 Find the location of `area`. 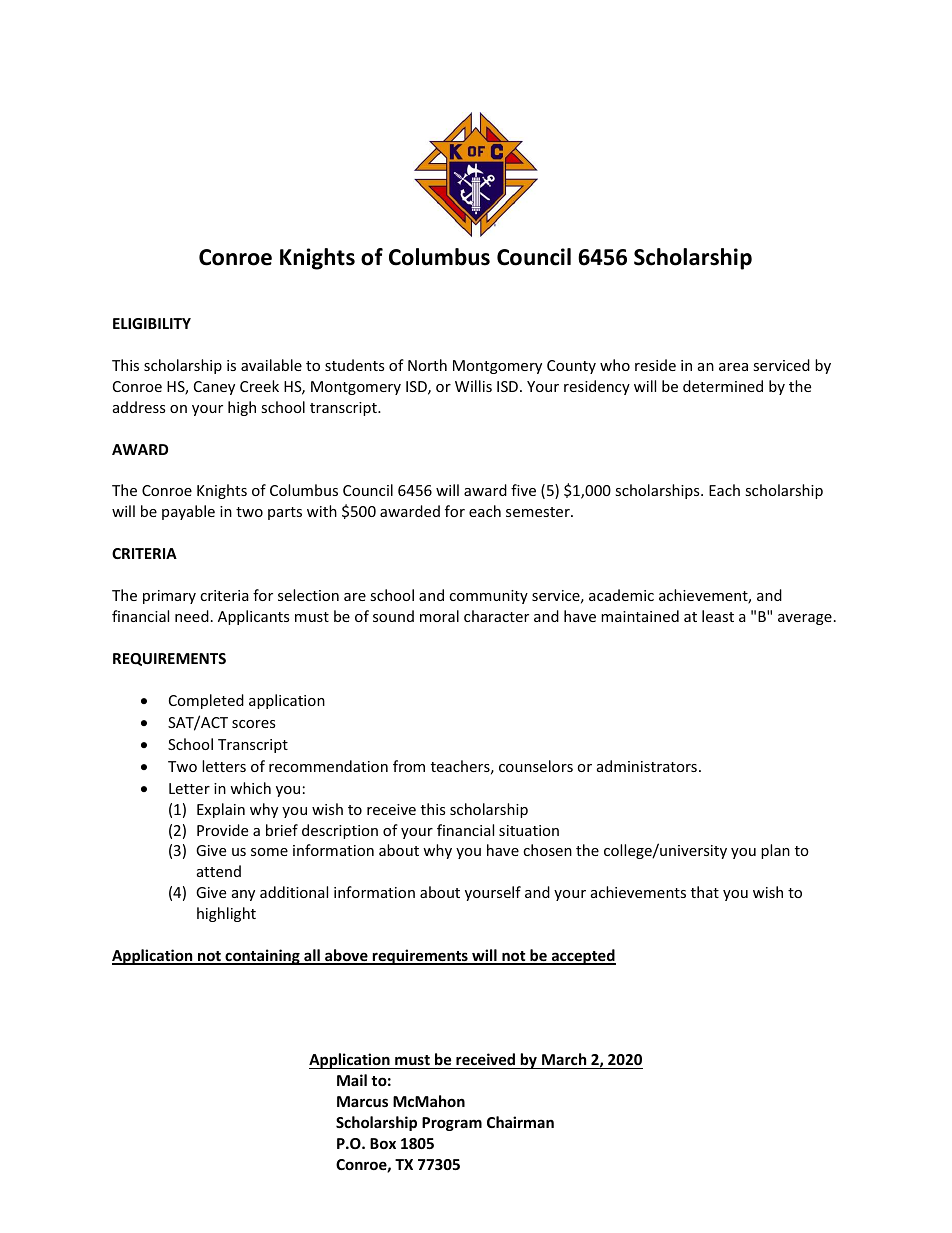

area is located at coordinates (733, 367).
